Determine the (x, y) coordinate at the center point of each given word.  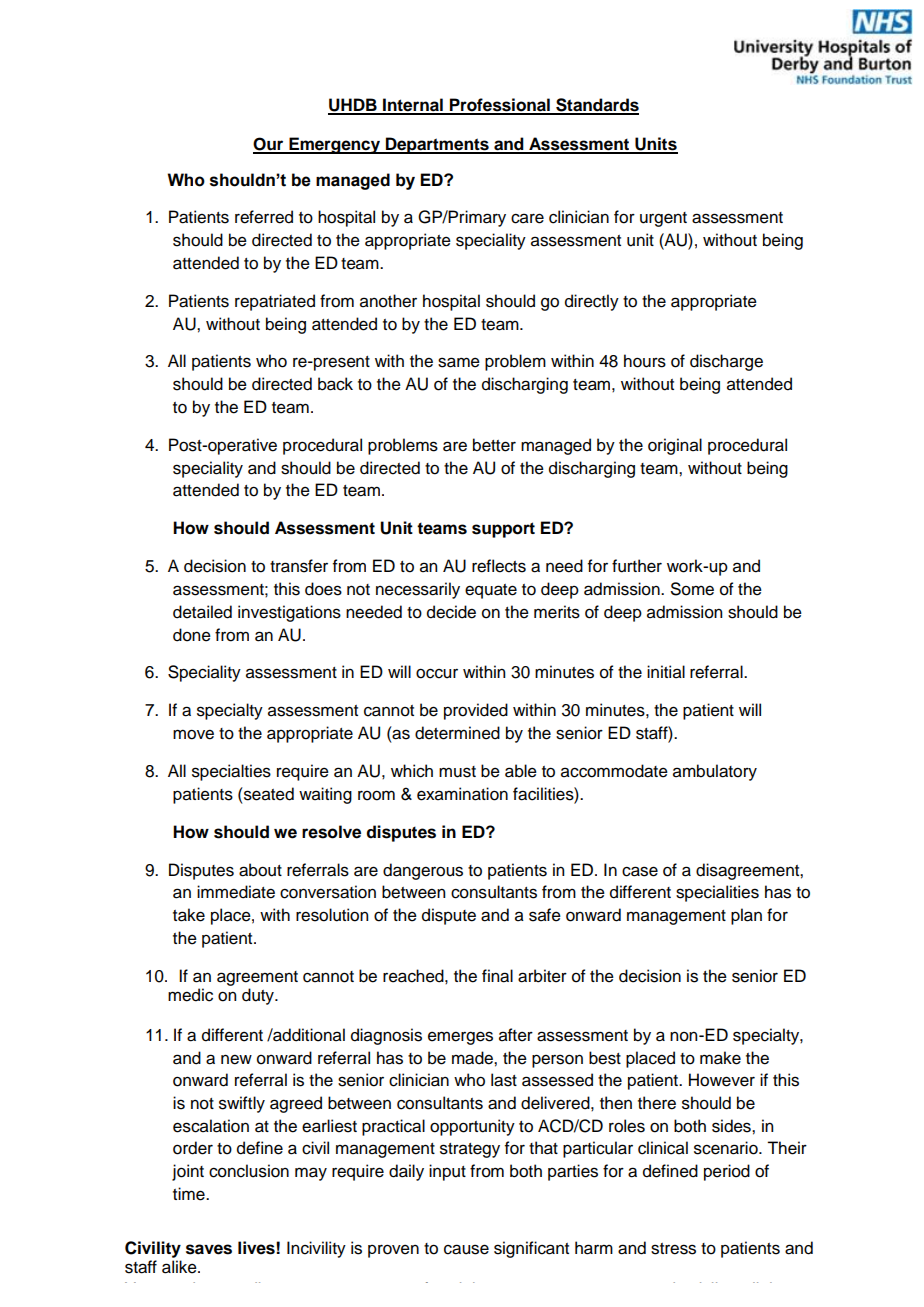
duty (259, 996)
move (193, 734)
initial (666, 672)
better (494, 445)
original (675, 446)
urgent (663, 219)
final (497, 976)
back (335, 384)
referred (264, 217)
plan (746, 916)
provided (476, 711)
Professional (500, 106)
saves (209, 1249)
